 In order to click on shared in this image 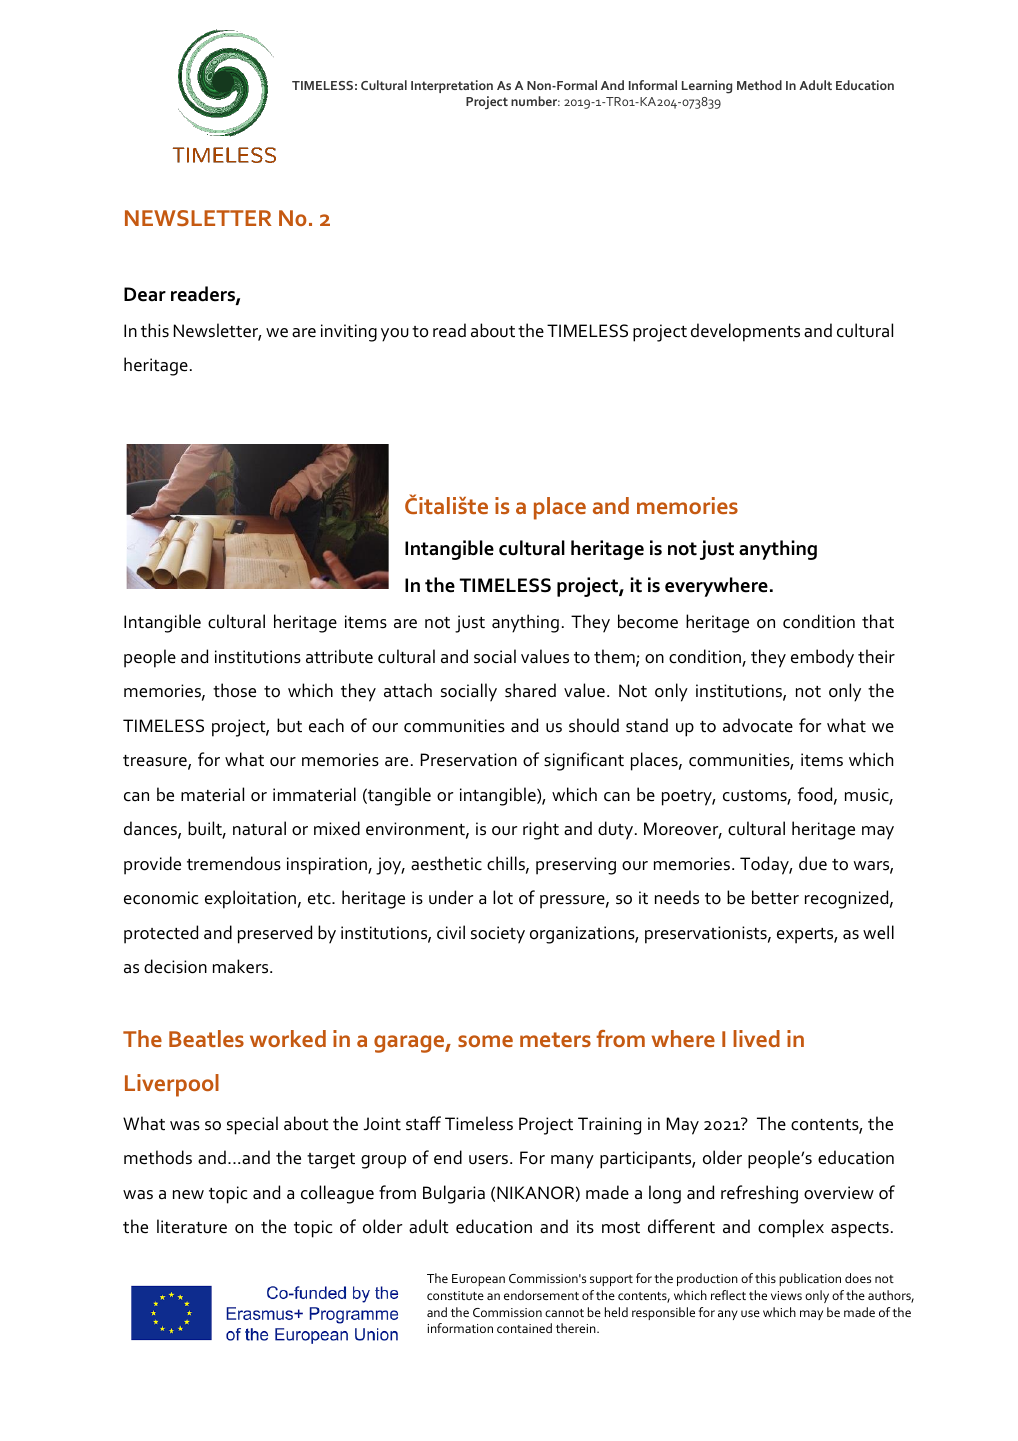, I will do `click(530, 690)`.
